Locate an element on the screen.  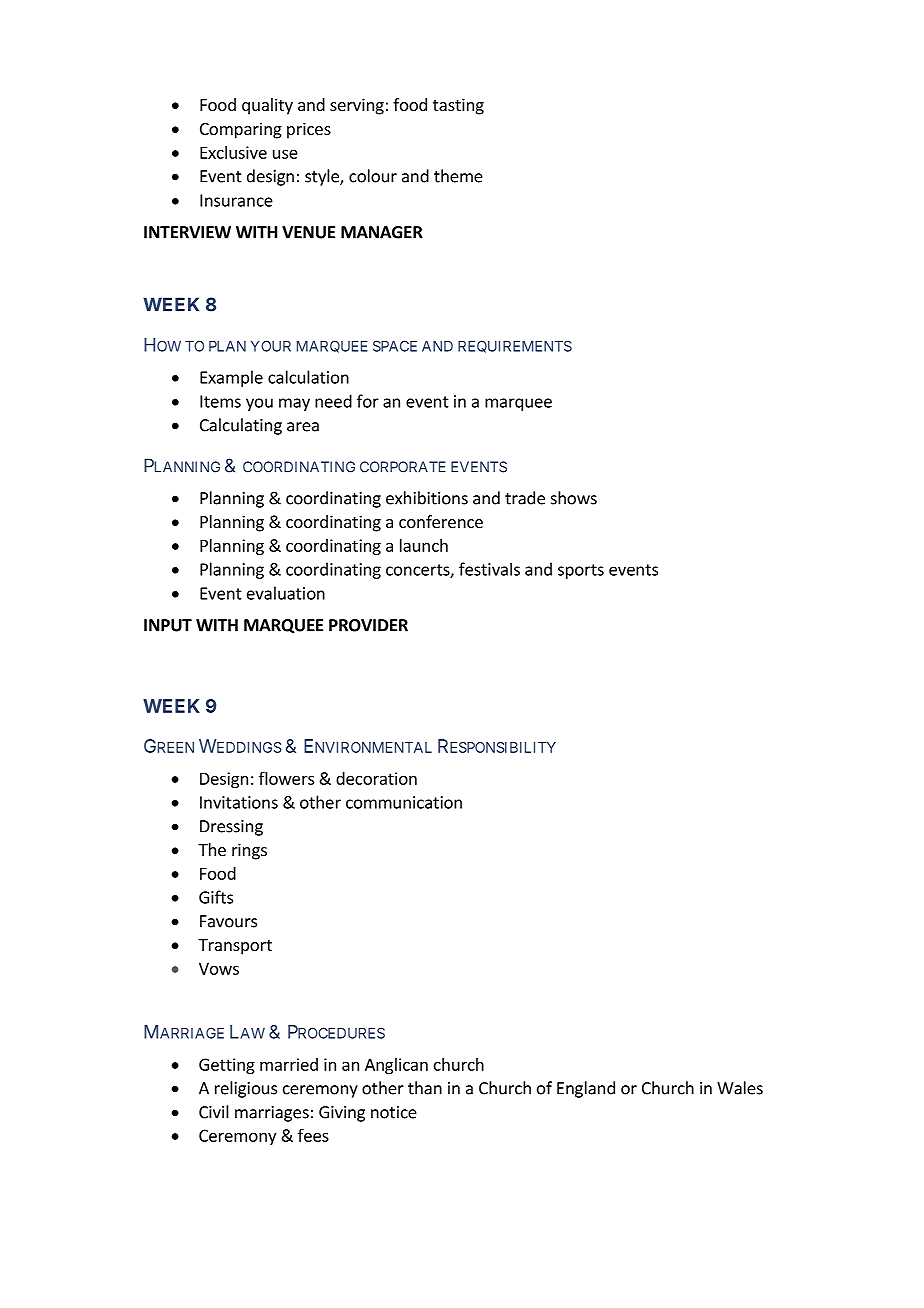
evaluation is located at coordinates (286, 593).
